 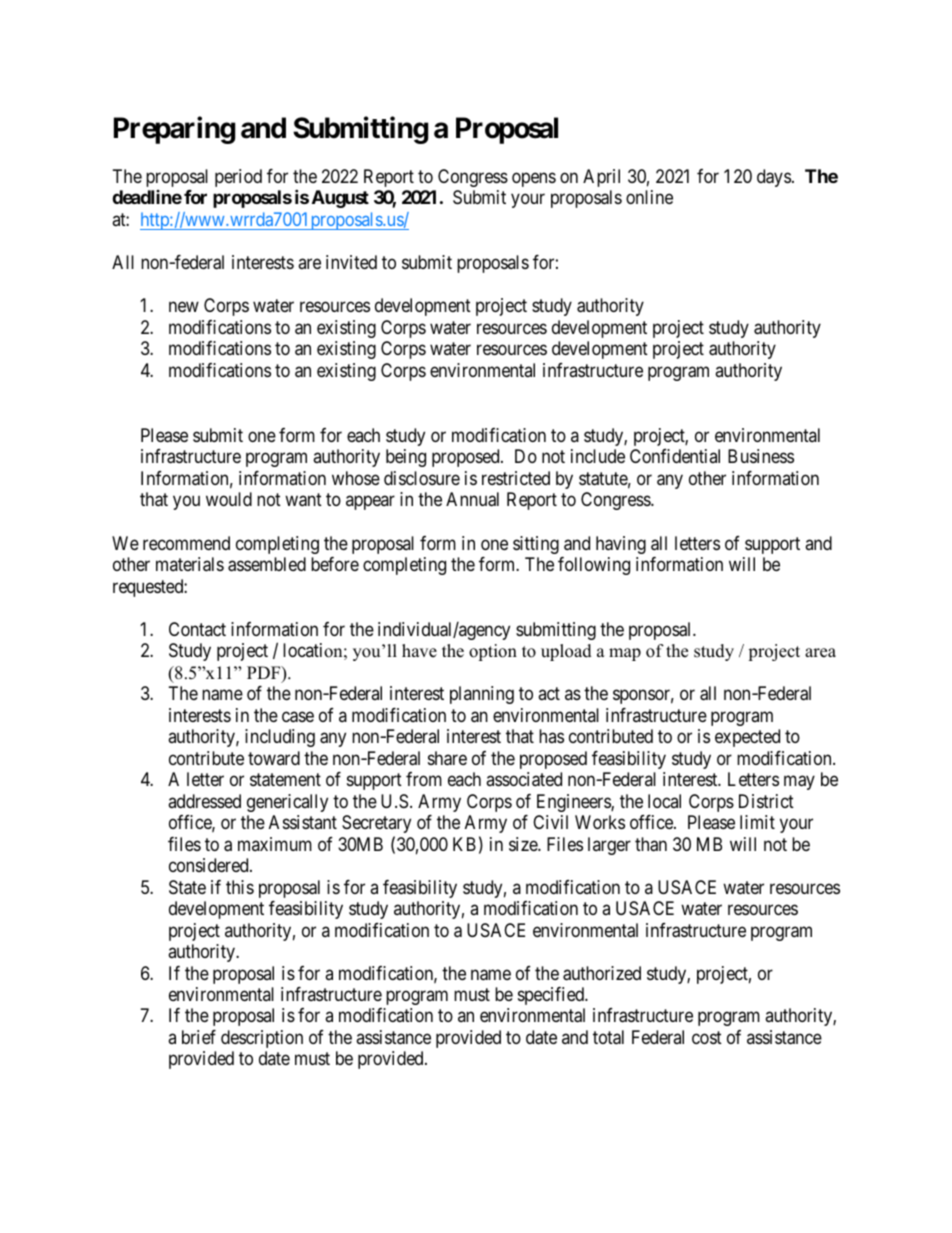 What do you see at coordinates (552, 996) in the screenshot?
I see `specified` at bounding box center [552, 996].
